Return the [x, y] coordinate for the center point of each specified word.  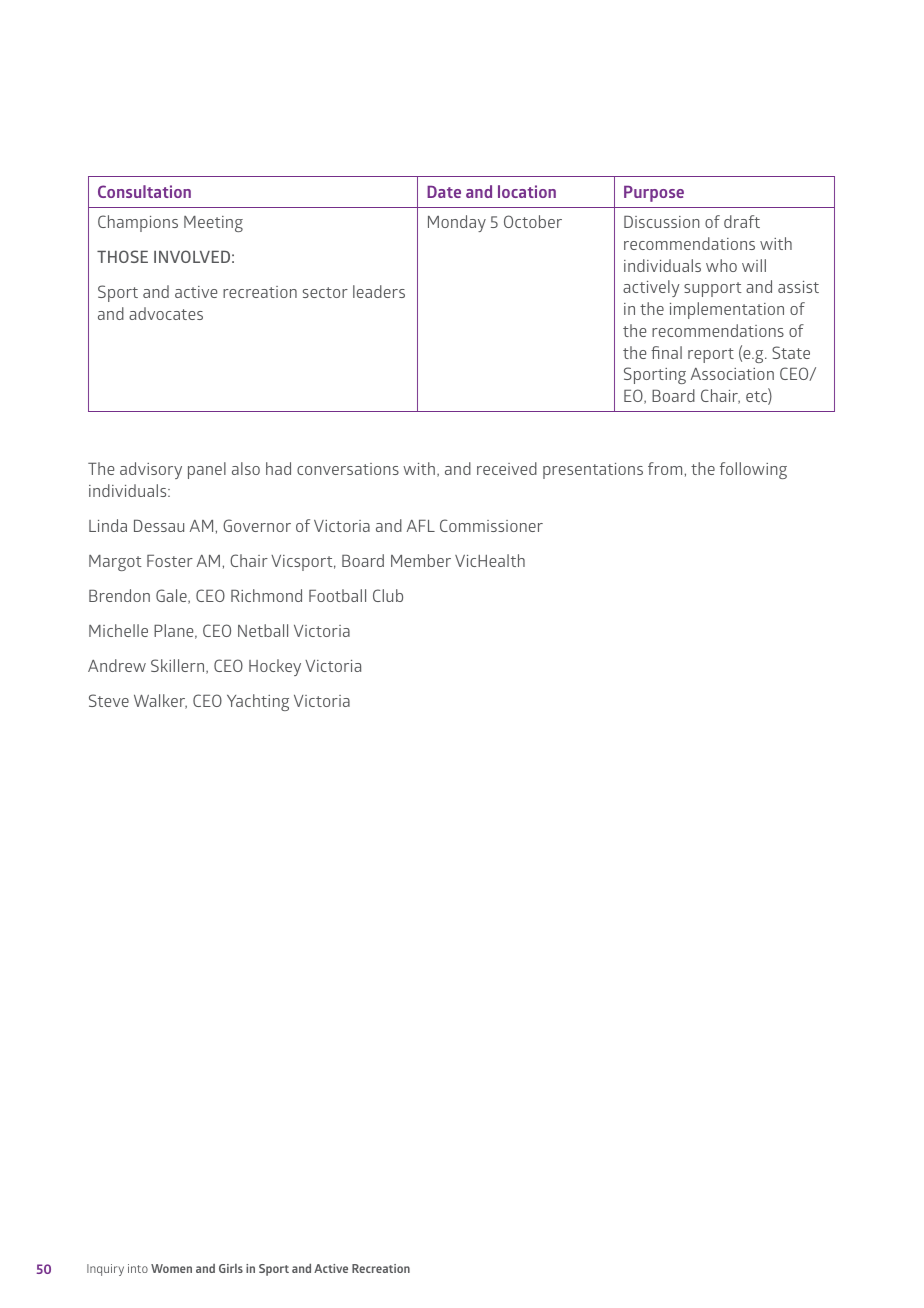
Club [388, 595]
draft [742, 221]
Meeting [213, 224]
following [753, 470]
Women [171, 1268]
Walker [160, 701]
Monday [457, 223]
